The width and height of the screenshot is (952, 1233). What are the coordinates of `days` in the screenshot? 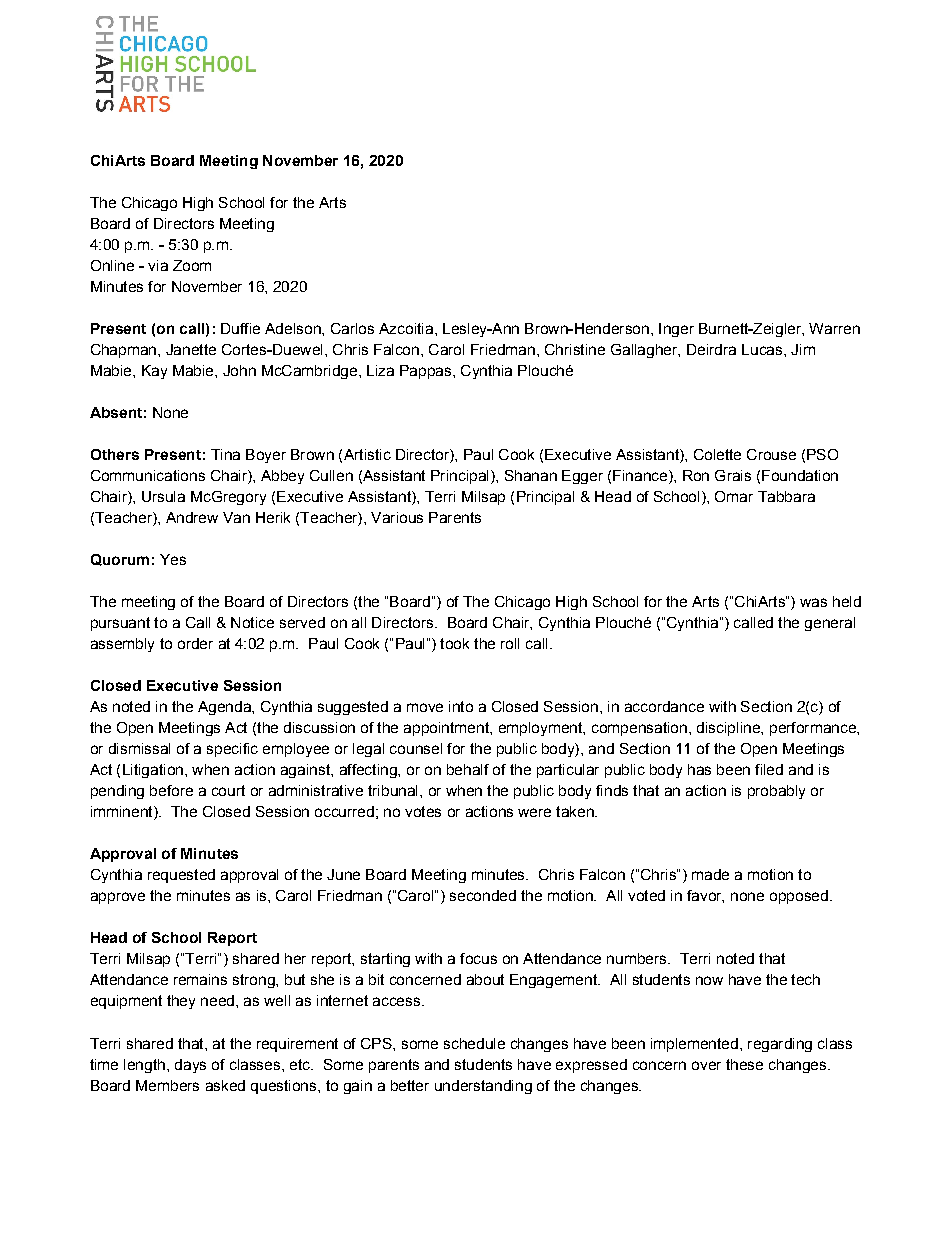 It's located at (190, 1066).
